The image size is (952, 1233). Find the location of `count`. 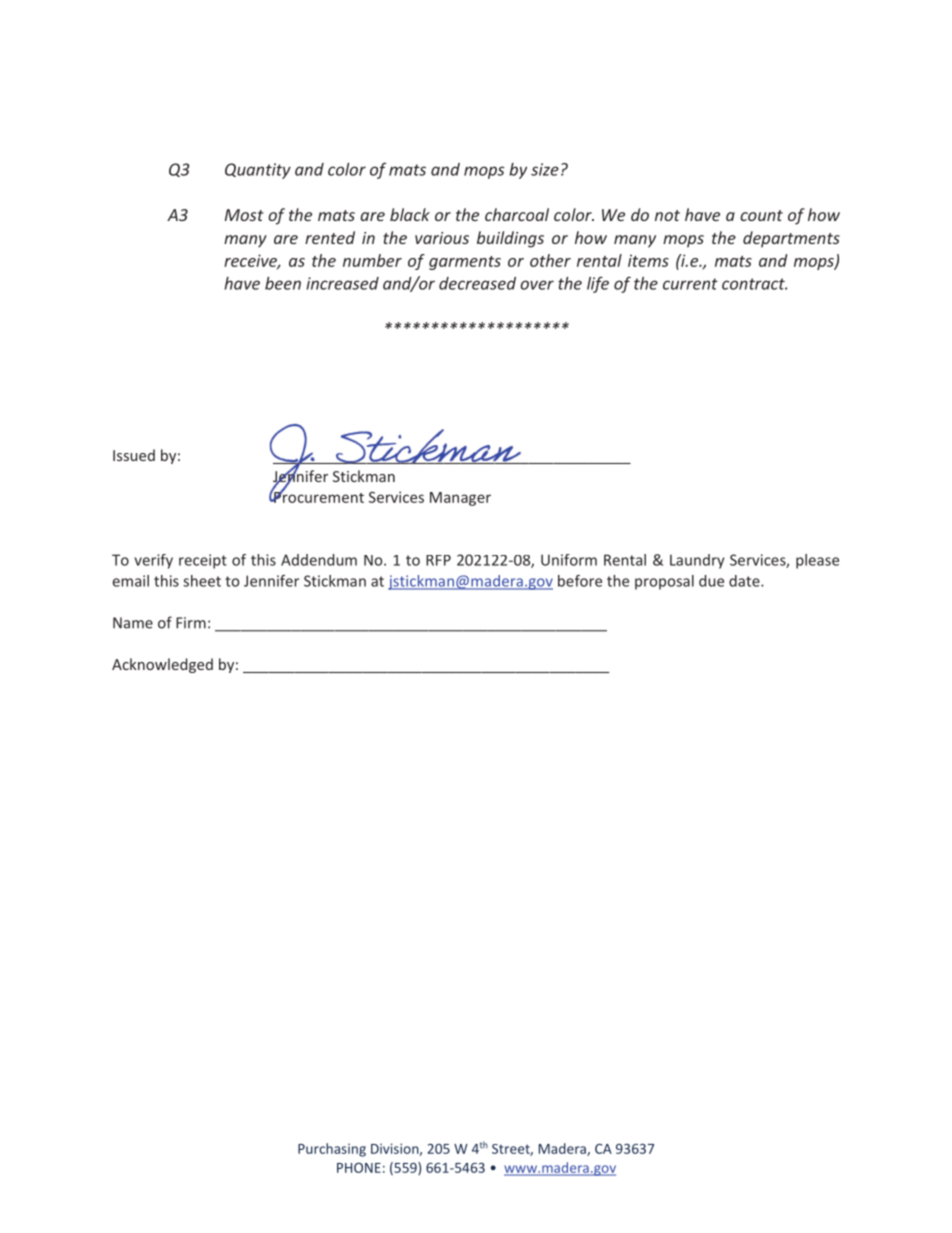

count is located at coordinates (761, 215).
